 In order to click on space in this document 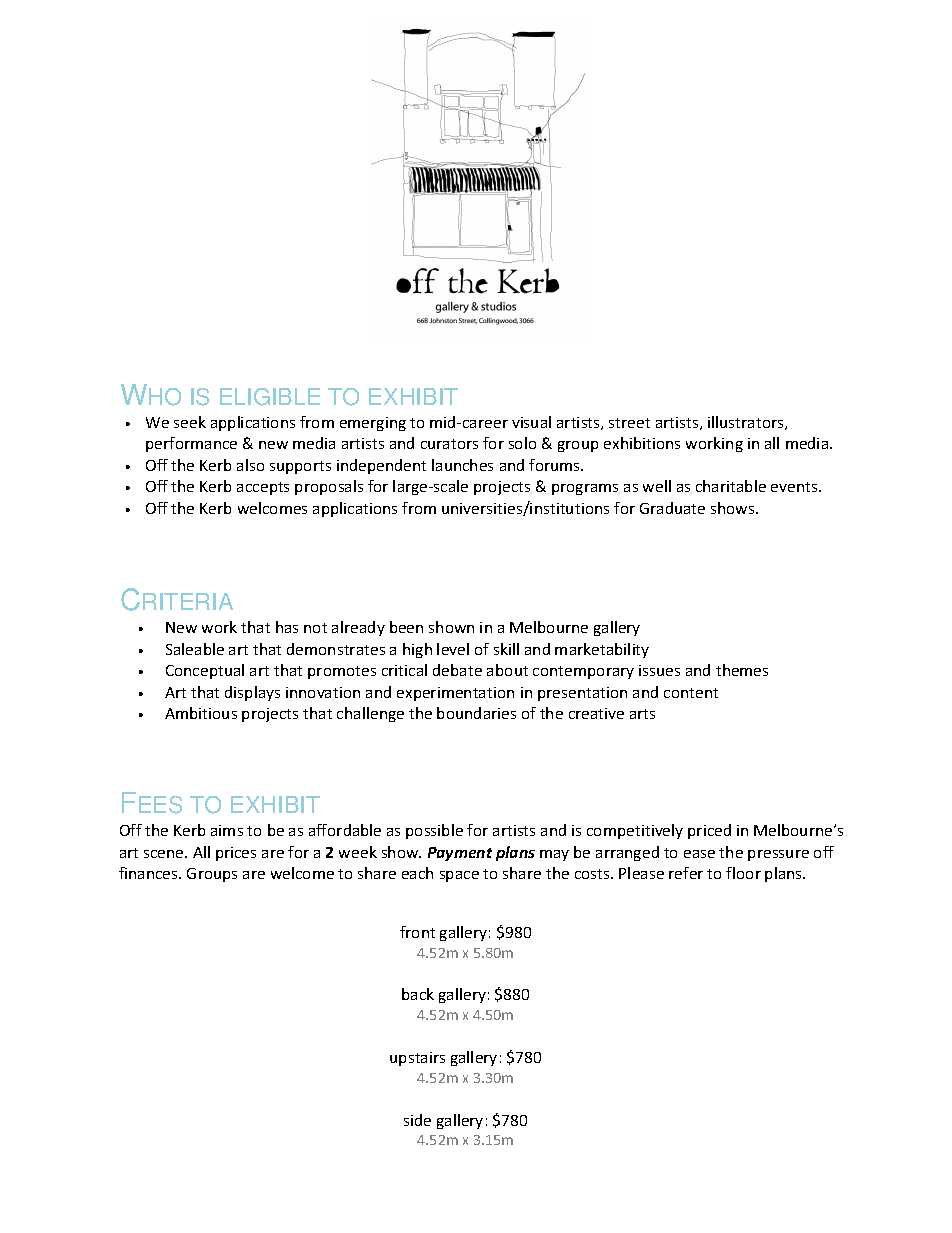, I will do `click(459, 876)`.
